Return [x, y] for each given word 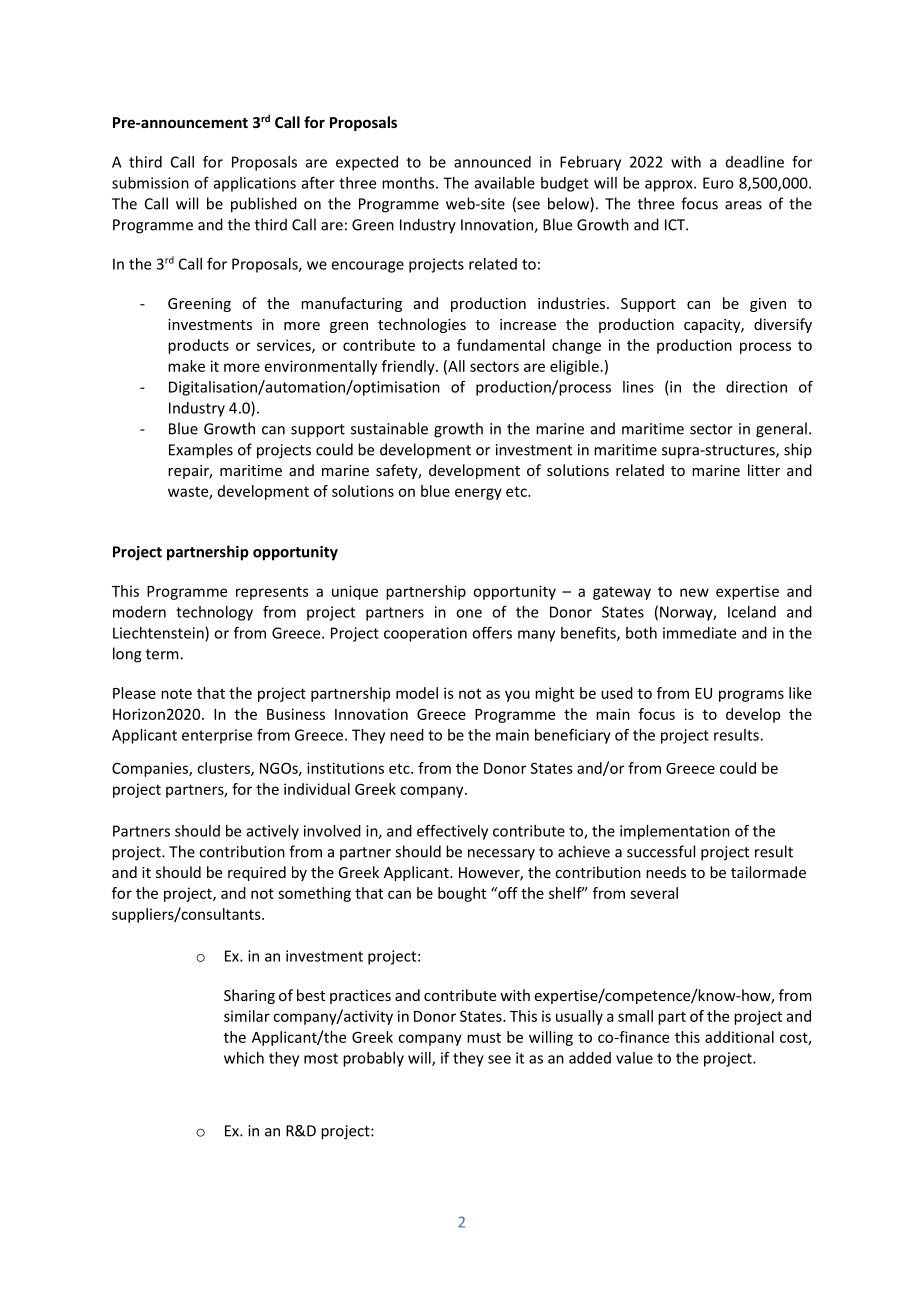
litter [764, 470]
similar [247, 1016]
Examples [201, 451]
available [505, 183]
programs [751, 696]
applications [255, 184]
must [484, 1038]
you [517, 696]
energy [478, 494]
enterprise [217, 736]
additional [739, 1037]
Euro [718, 183]
